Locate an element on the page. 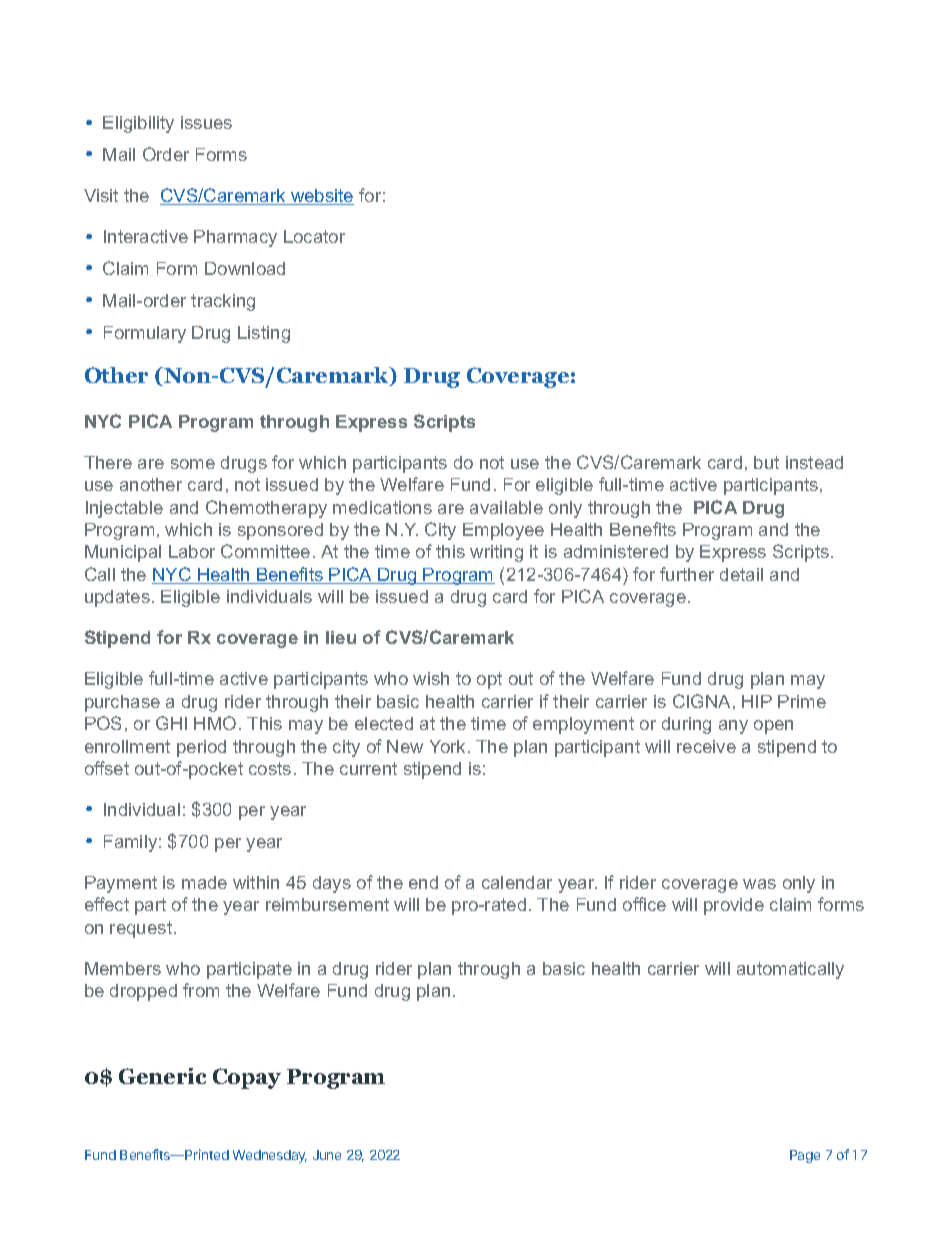  June is located at coordinates (327, 1155).
